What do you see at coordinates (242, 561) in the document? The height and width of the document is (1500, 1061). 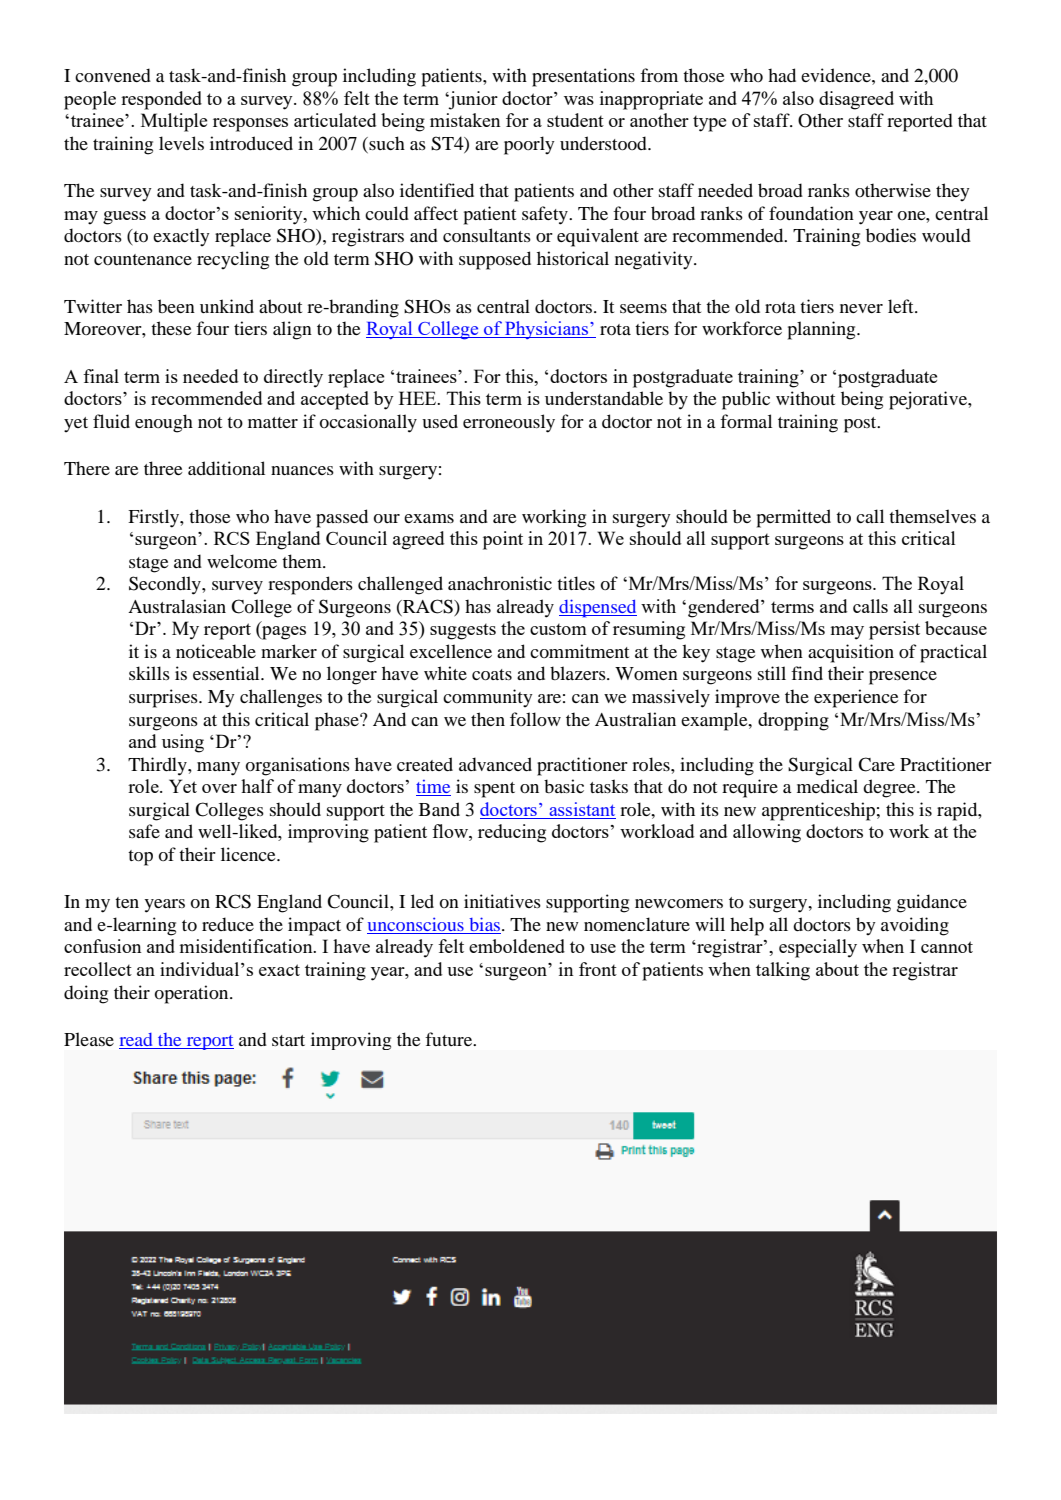 I see `welcome` at bounding box center [242, 561].
